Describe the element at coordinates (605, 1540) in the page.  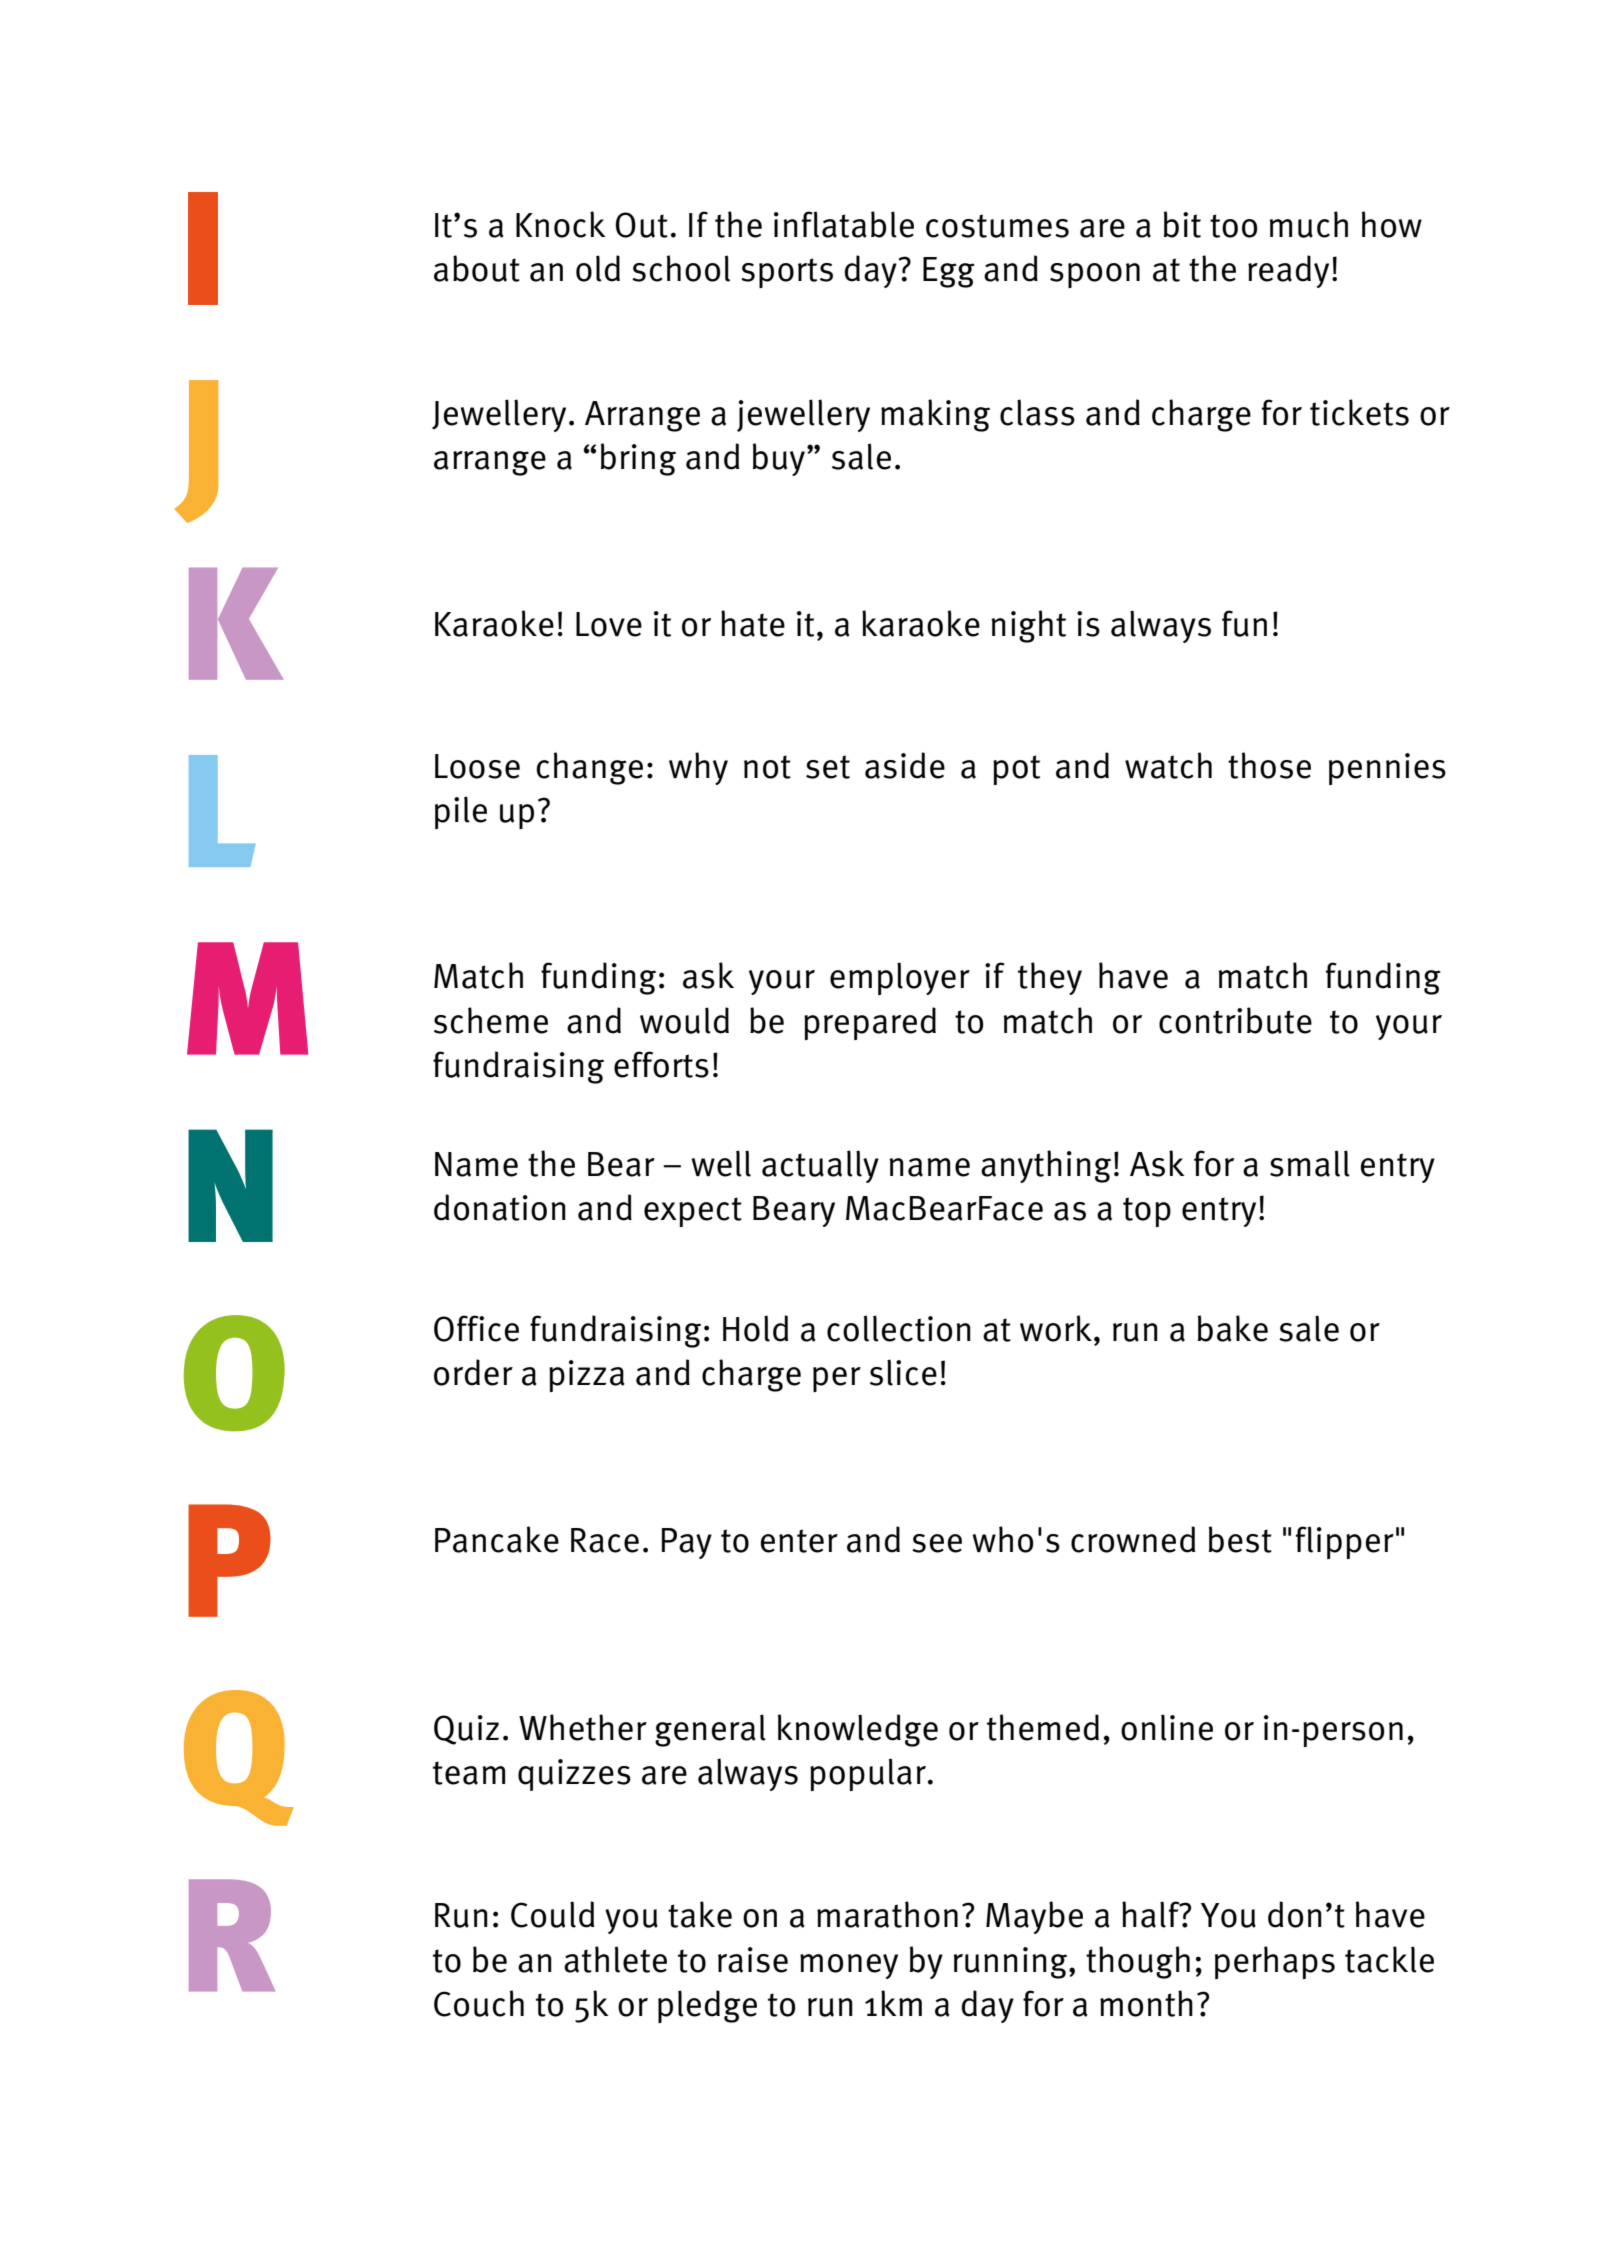
I see `Race` at that location.
